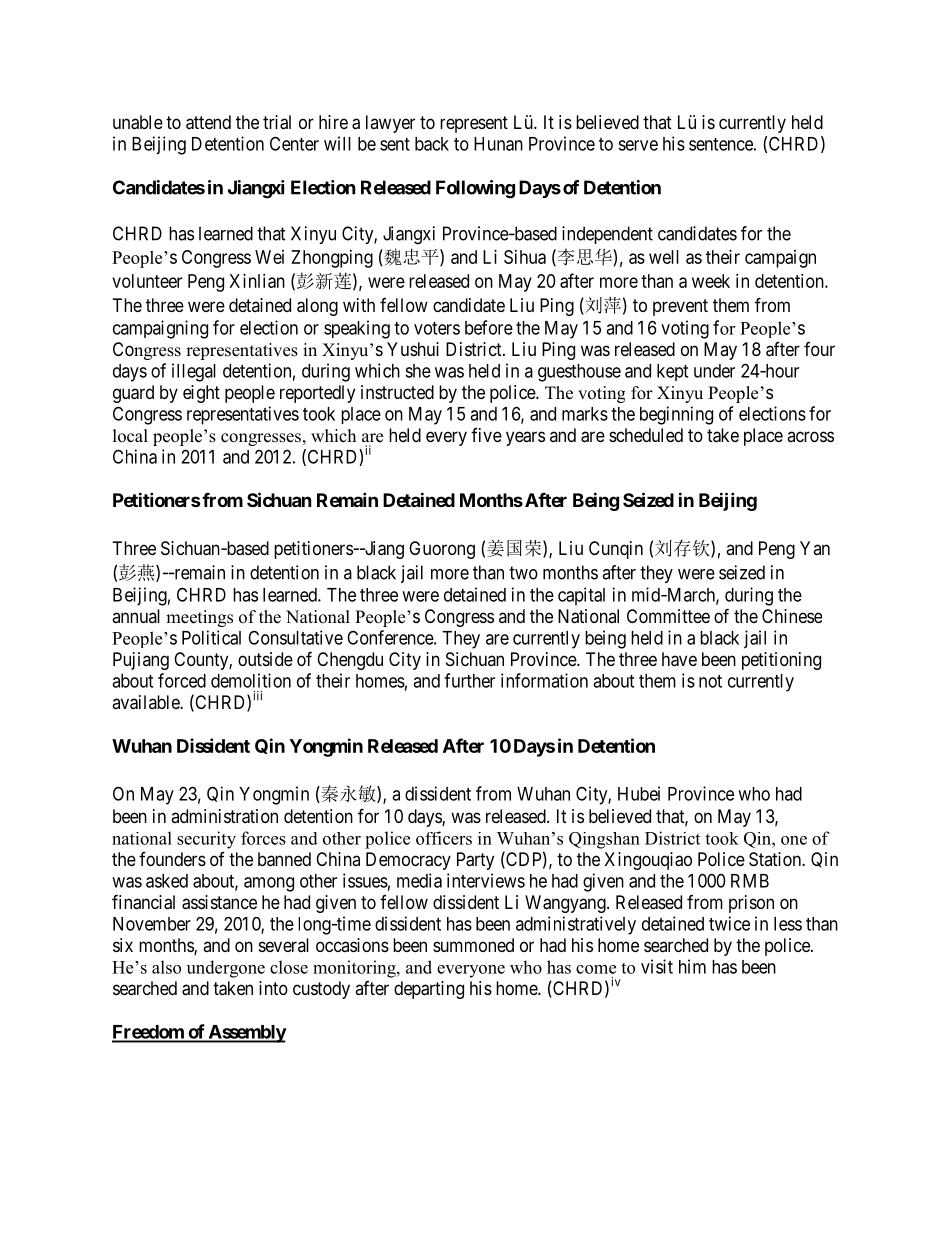 The width and height of the screenshot is (952, 1233). Describe the element at coordinates (498, 144) in the screenshot. I see `Hunan` at that location.
